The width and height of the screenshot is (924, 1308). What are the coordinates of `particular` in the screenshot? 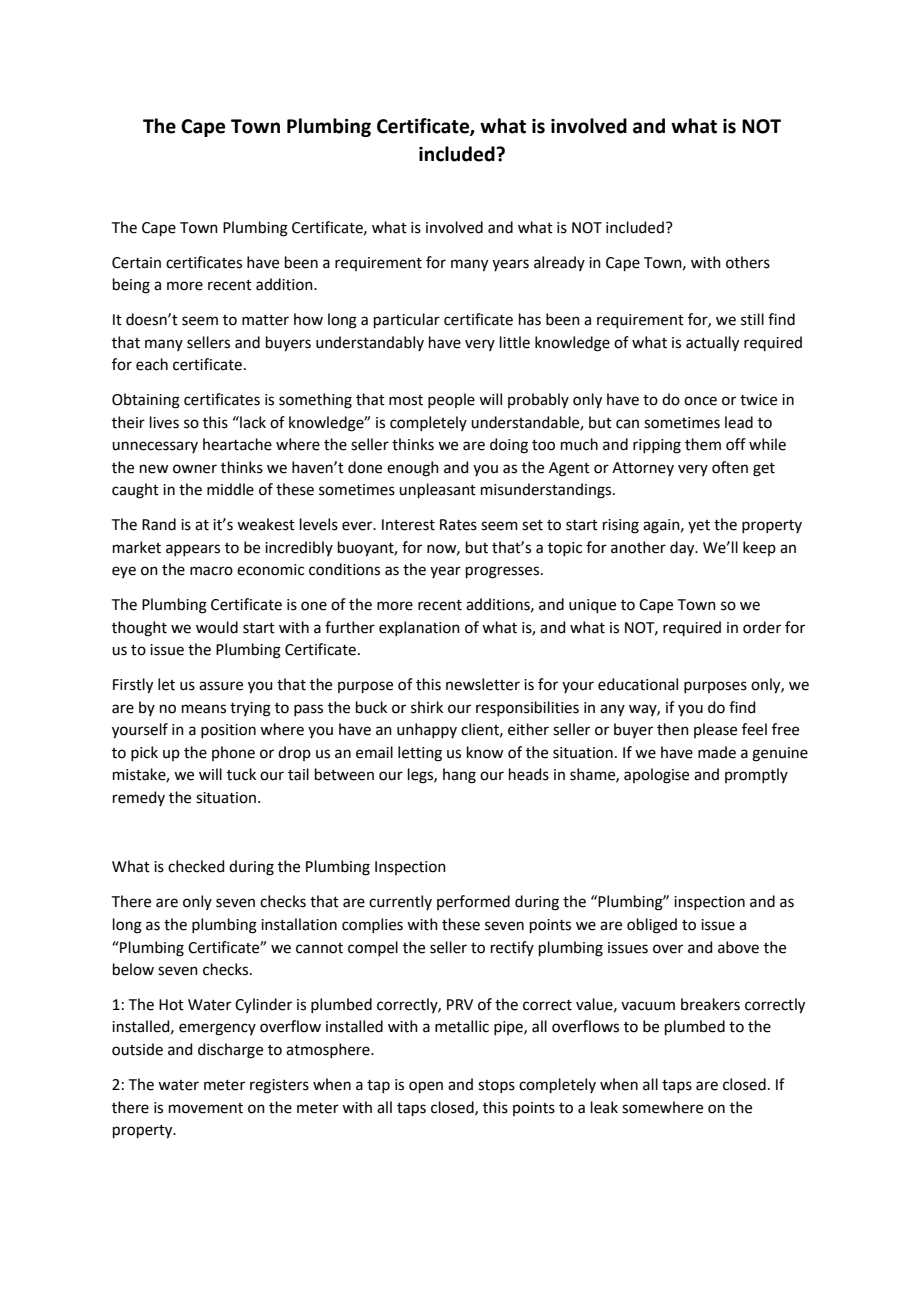 It's located at (407, 320).
